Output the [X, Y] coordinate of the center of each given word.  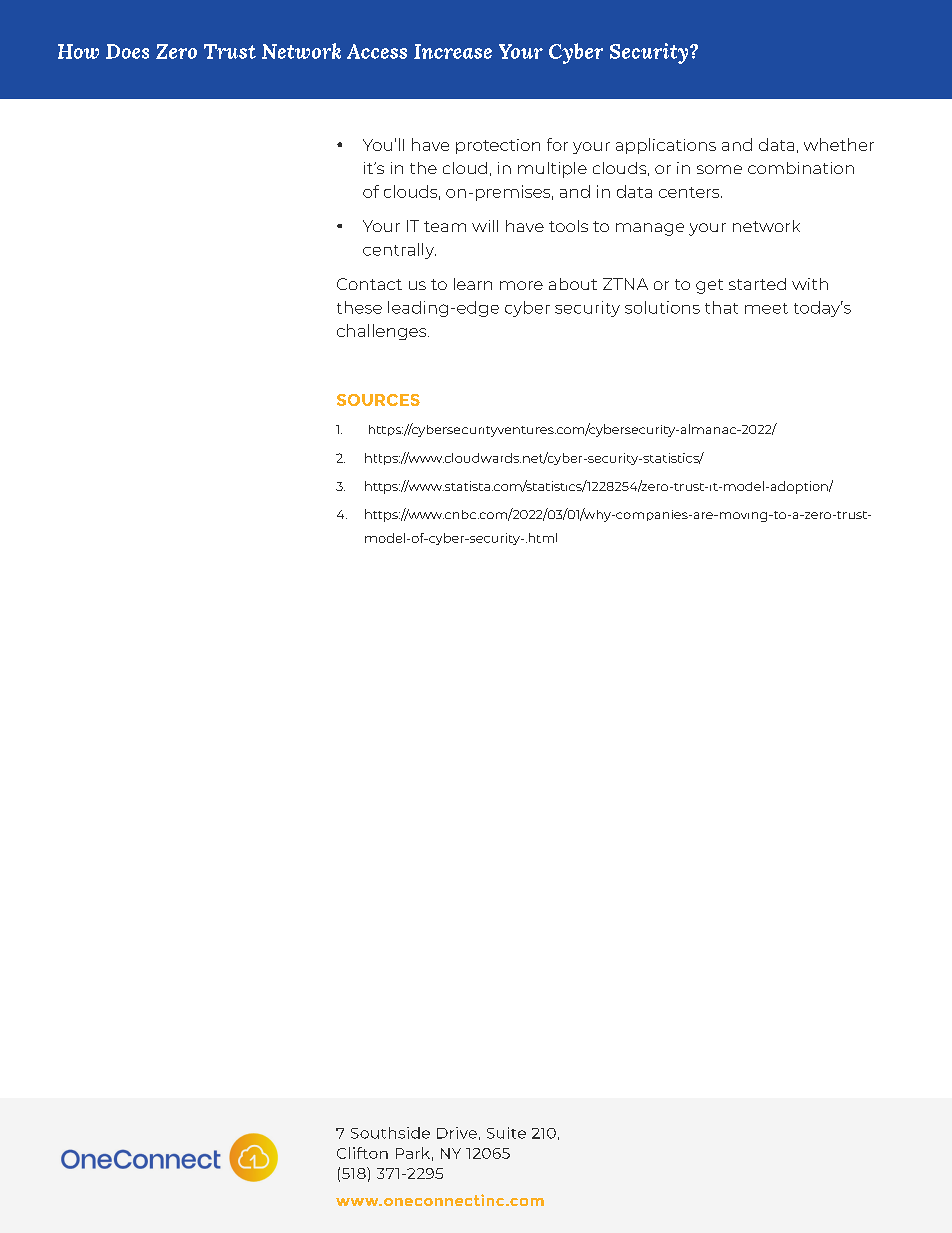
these [359, 307]
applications [666, 146]
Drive [457, 1133]
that [721, 307]
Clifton [362, 1153]
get [709, 286]
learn [473, 284]
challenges [383, 332]
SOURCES [378, 400]
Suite [506, 1133]
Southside [390, 1133]
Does [127, 51]
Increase [453, 51]
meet [766, 308]
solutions [662, 307]
